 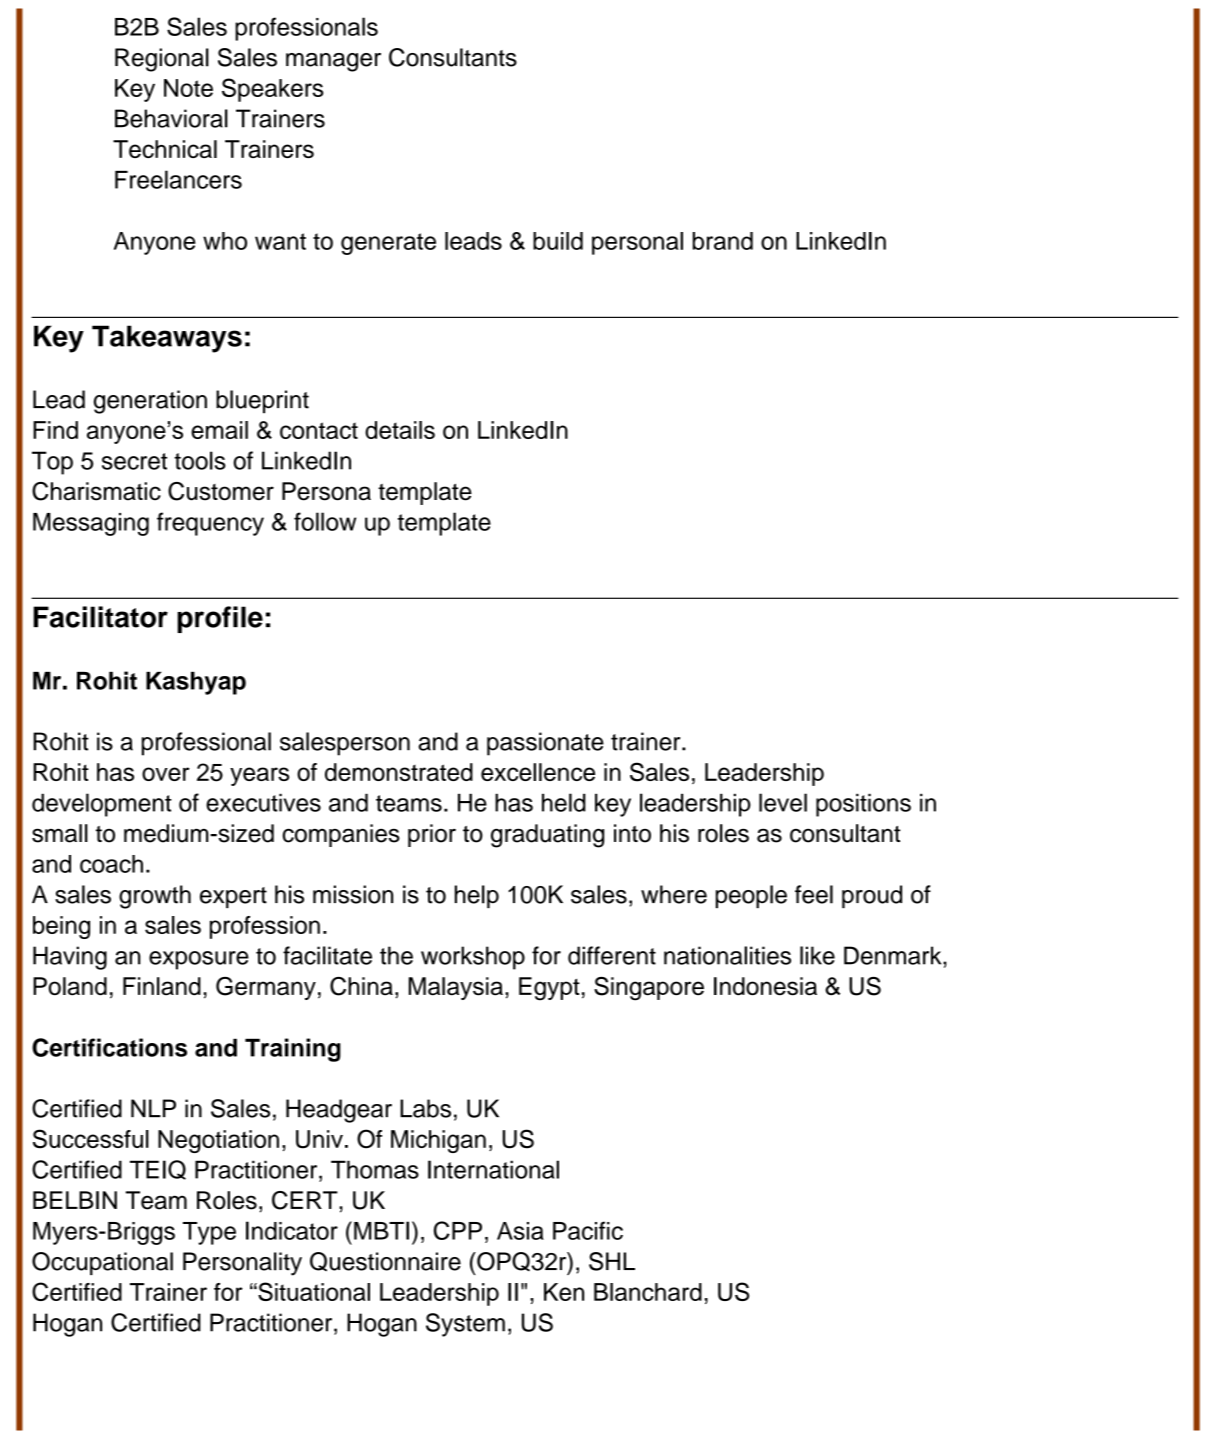 What do you see at coordinates (545, 744) in the document?
I see `passionate` at bounding box center [545, 744].
